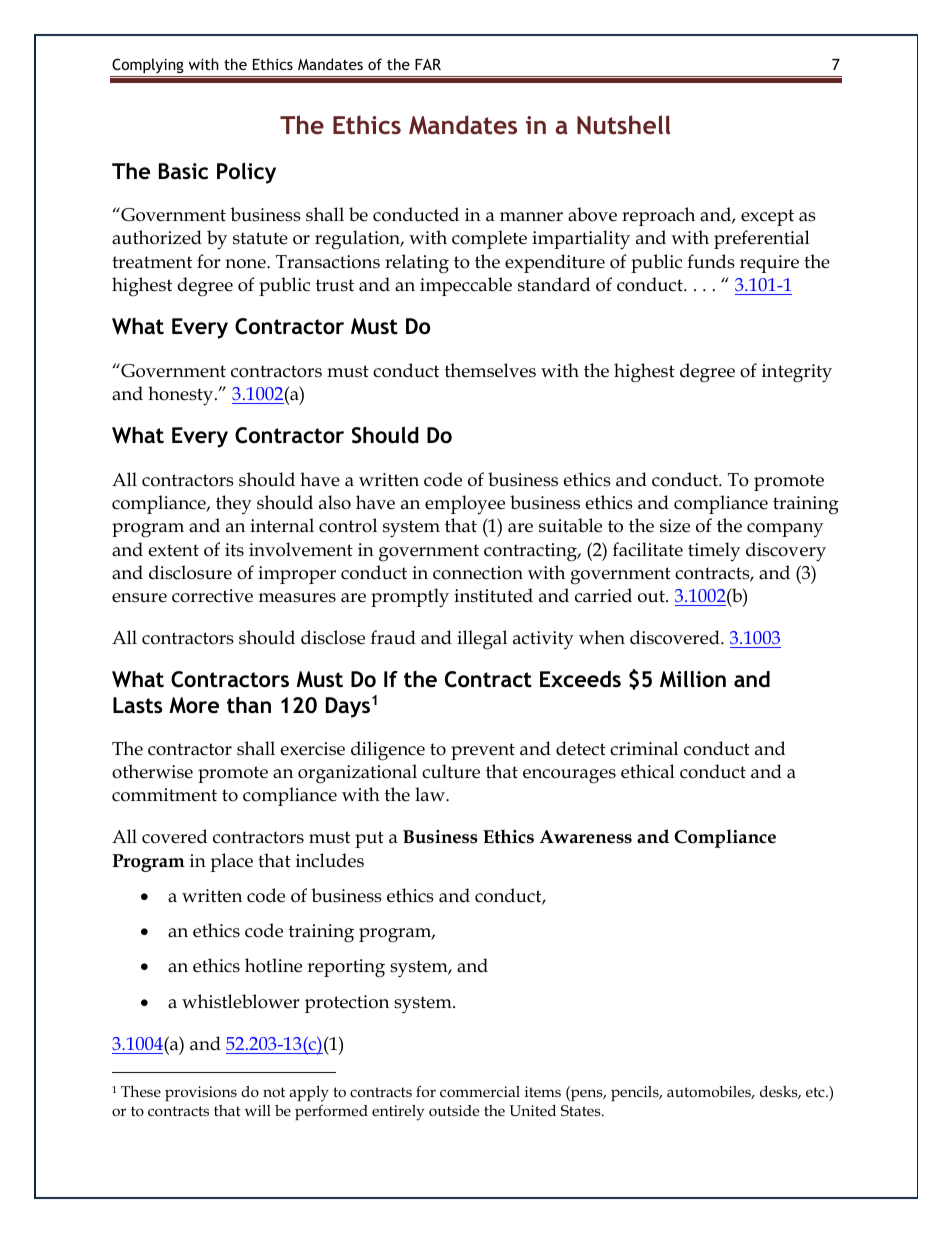 The width and height of the screenshot is (952, 1233). Describe the element at coordinates (493, 595) in the screenshot. I see `instituted` at that location.
